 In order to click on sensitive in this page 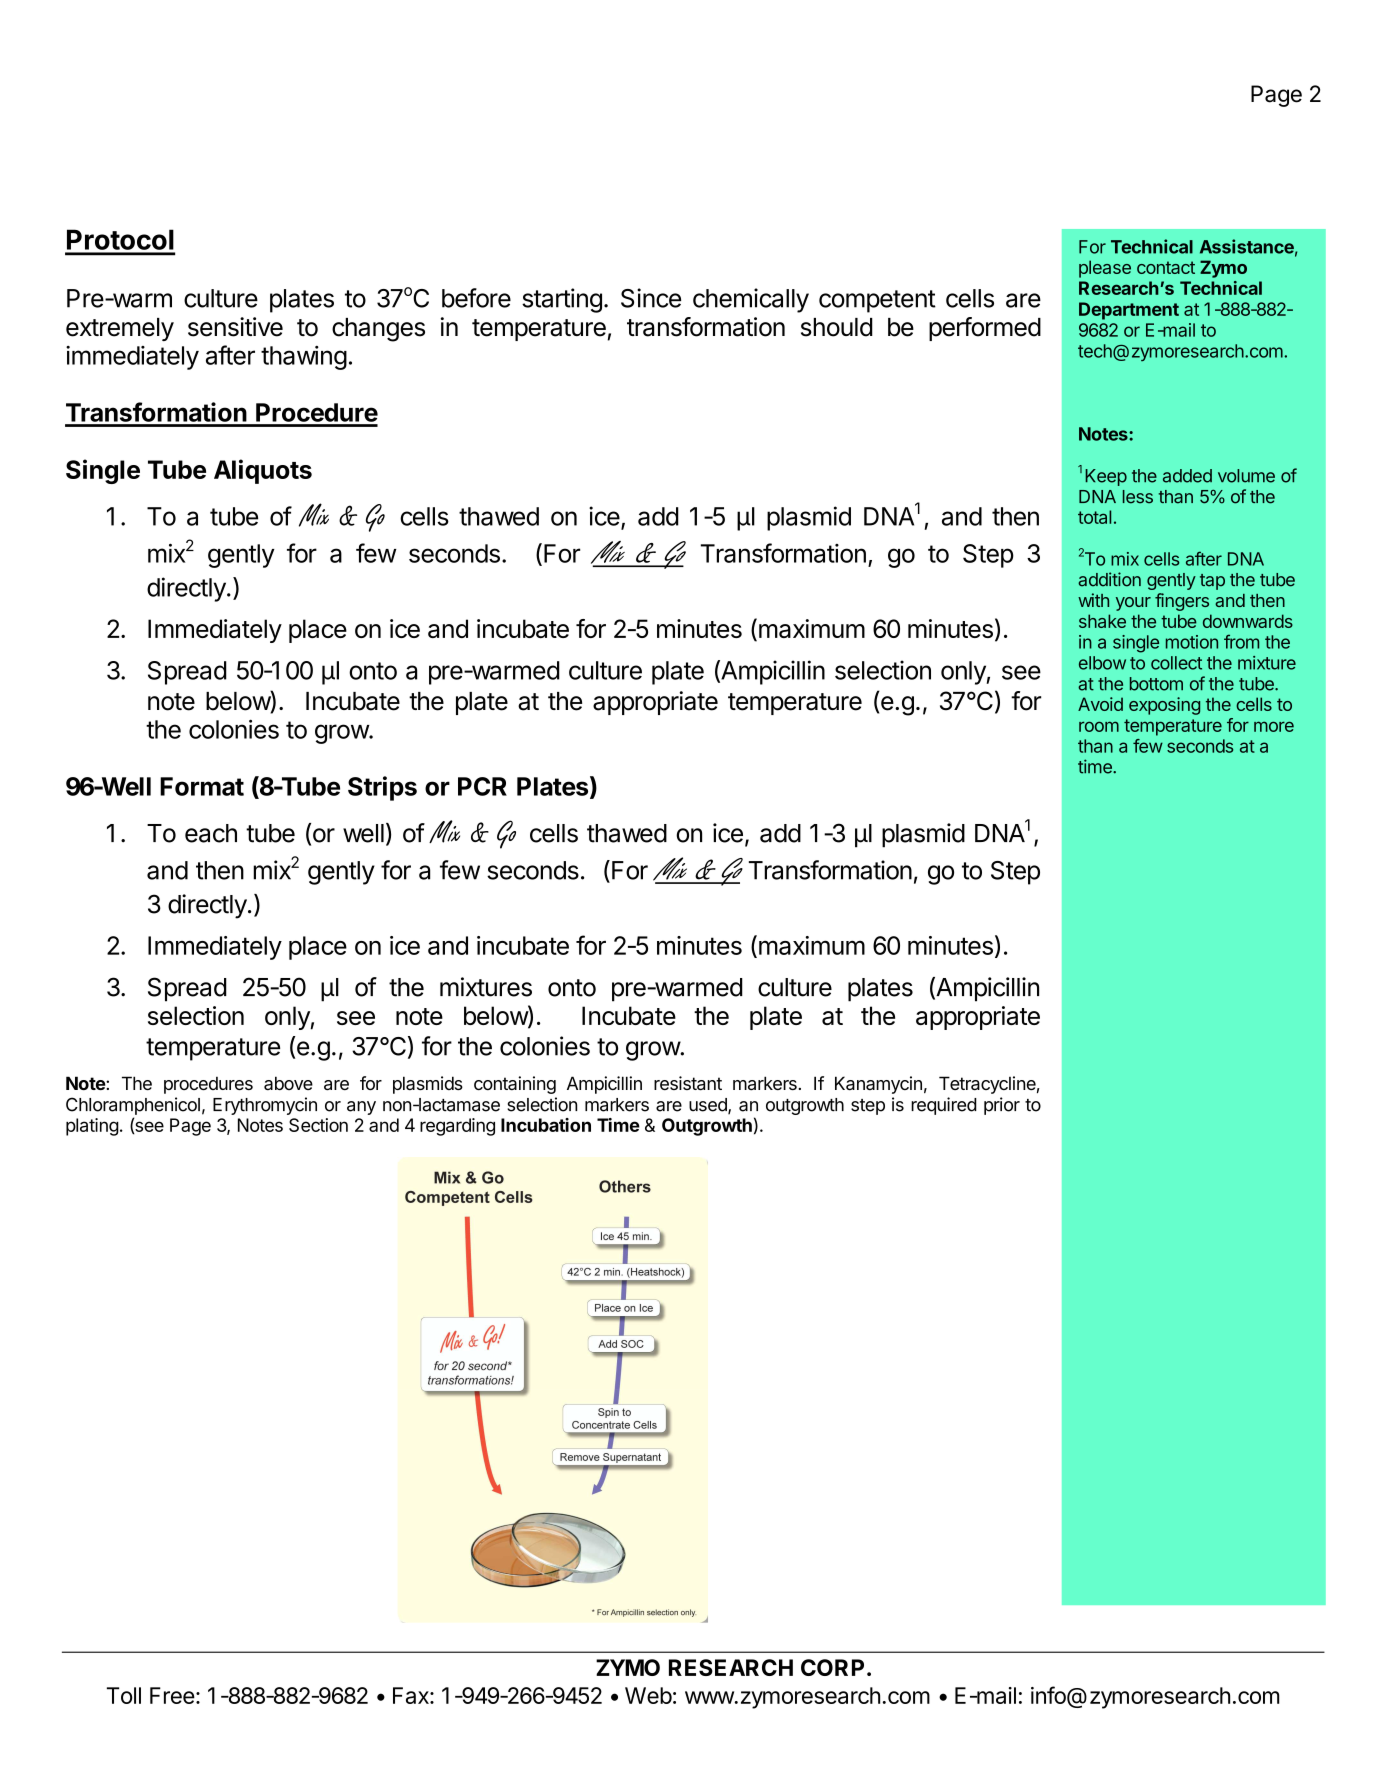, I will do `click(235, 327)`.
